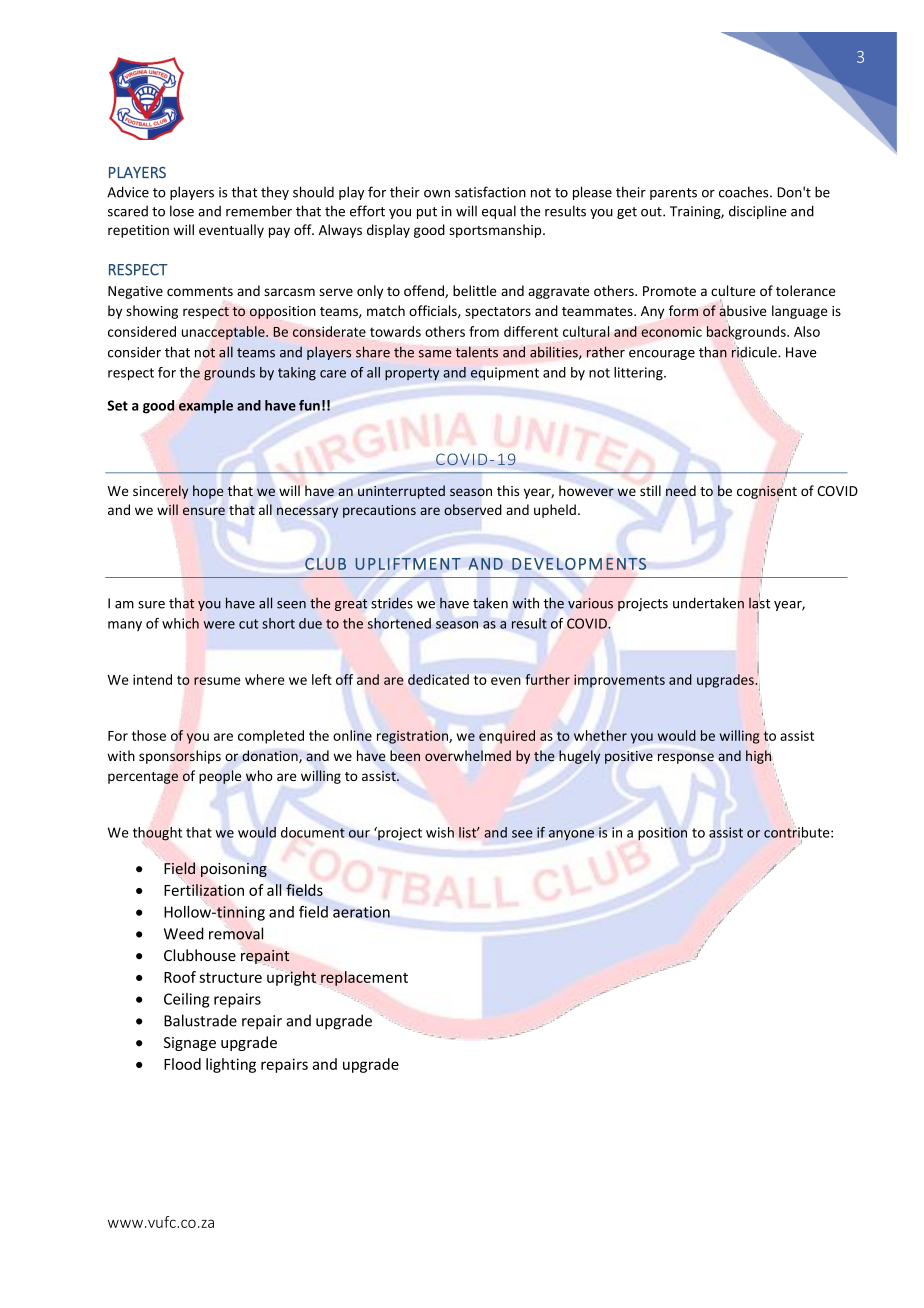 This document has height=1308, width=924. What do you see at coordinates (190, 1044) in the document?
I see `Signage` at bounding box center [190, 1044].
